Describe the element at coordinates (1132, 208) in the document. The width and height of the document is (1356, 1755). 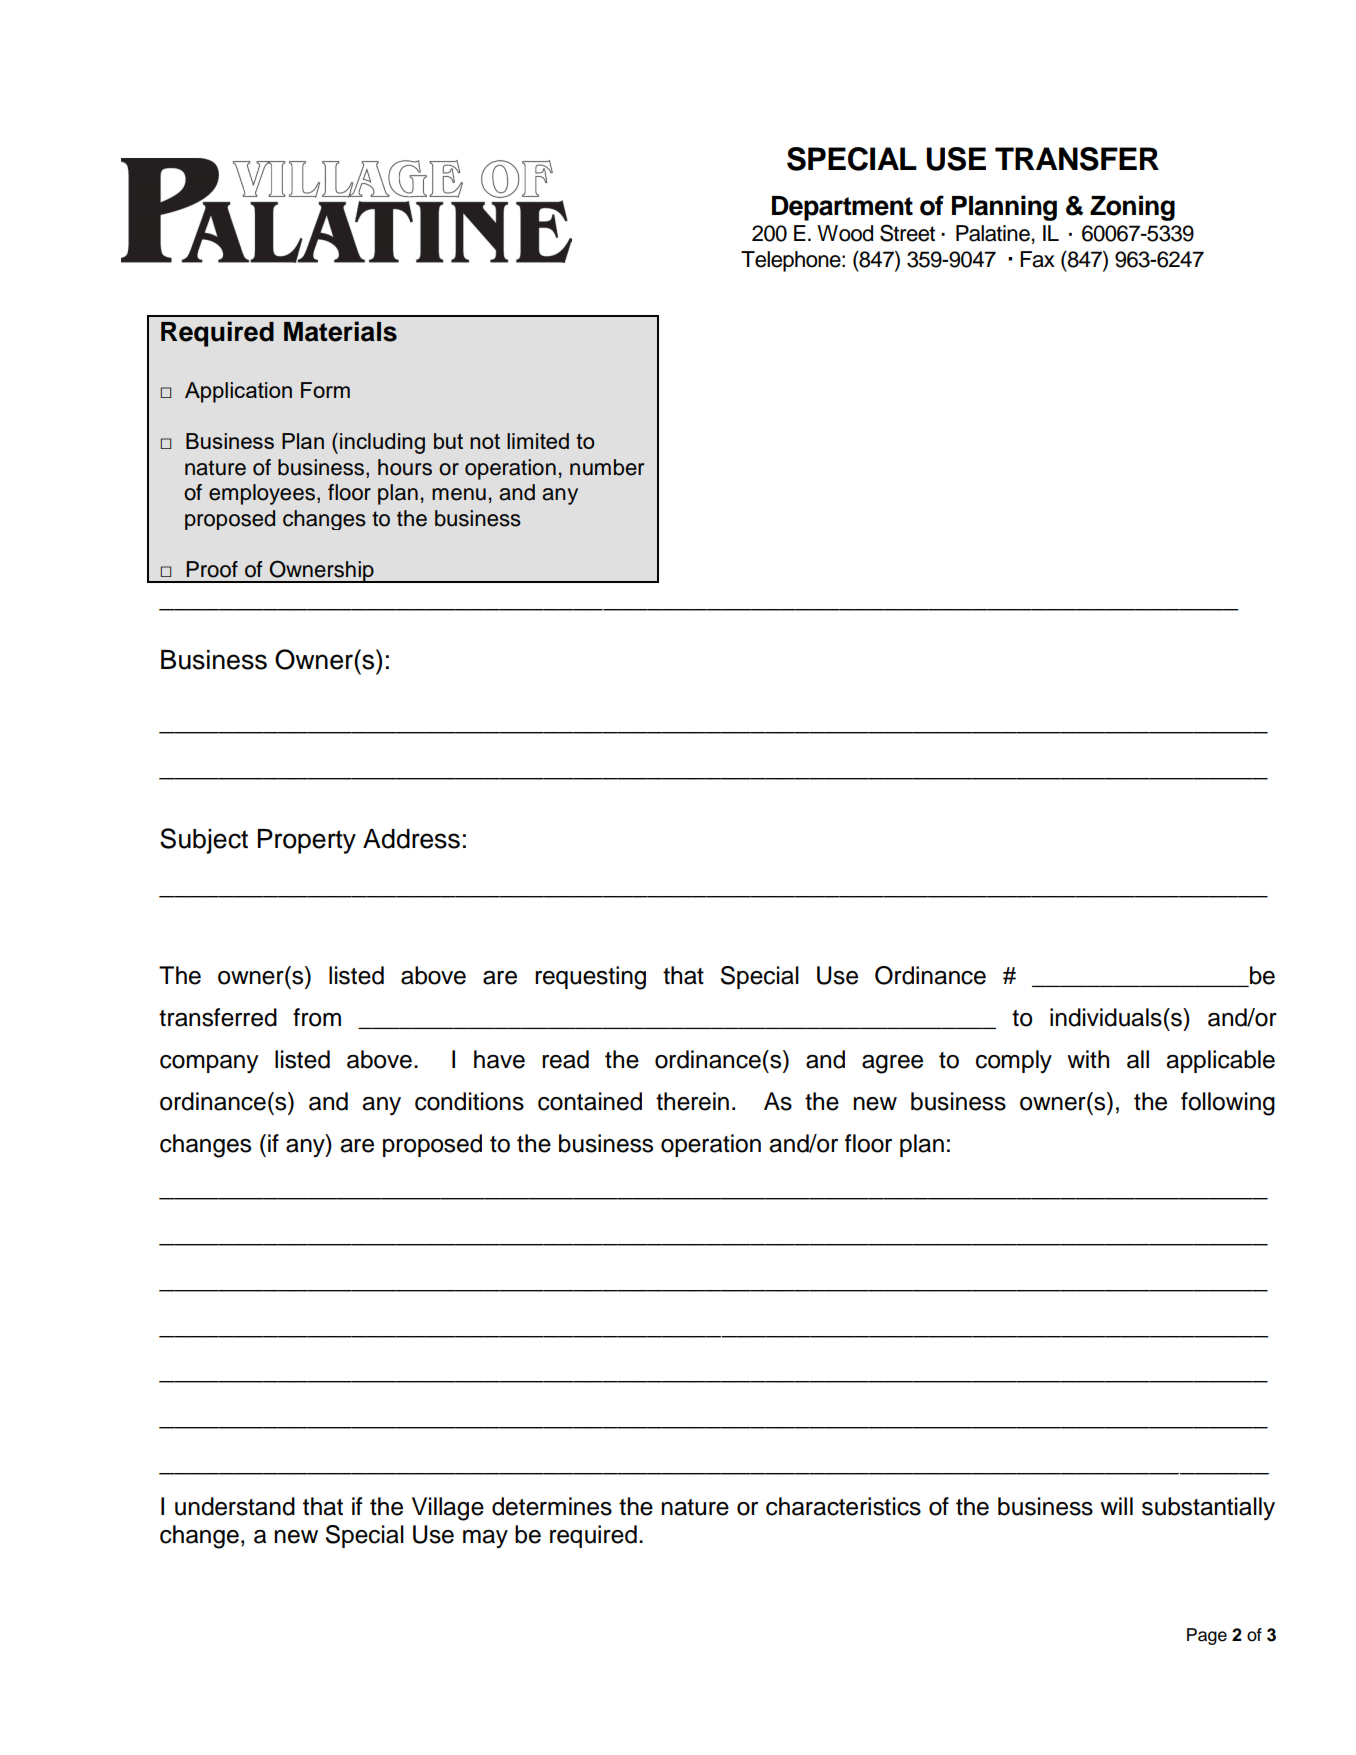
I see `Zoning` at that location.
